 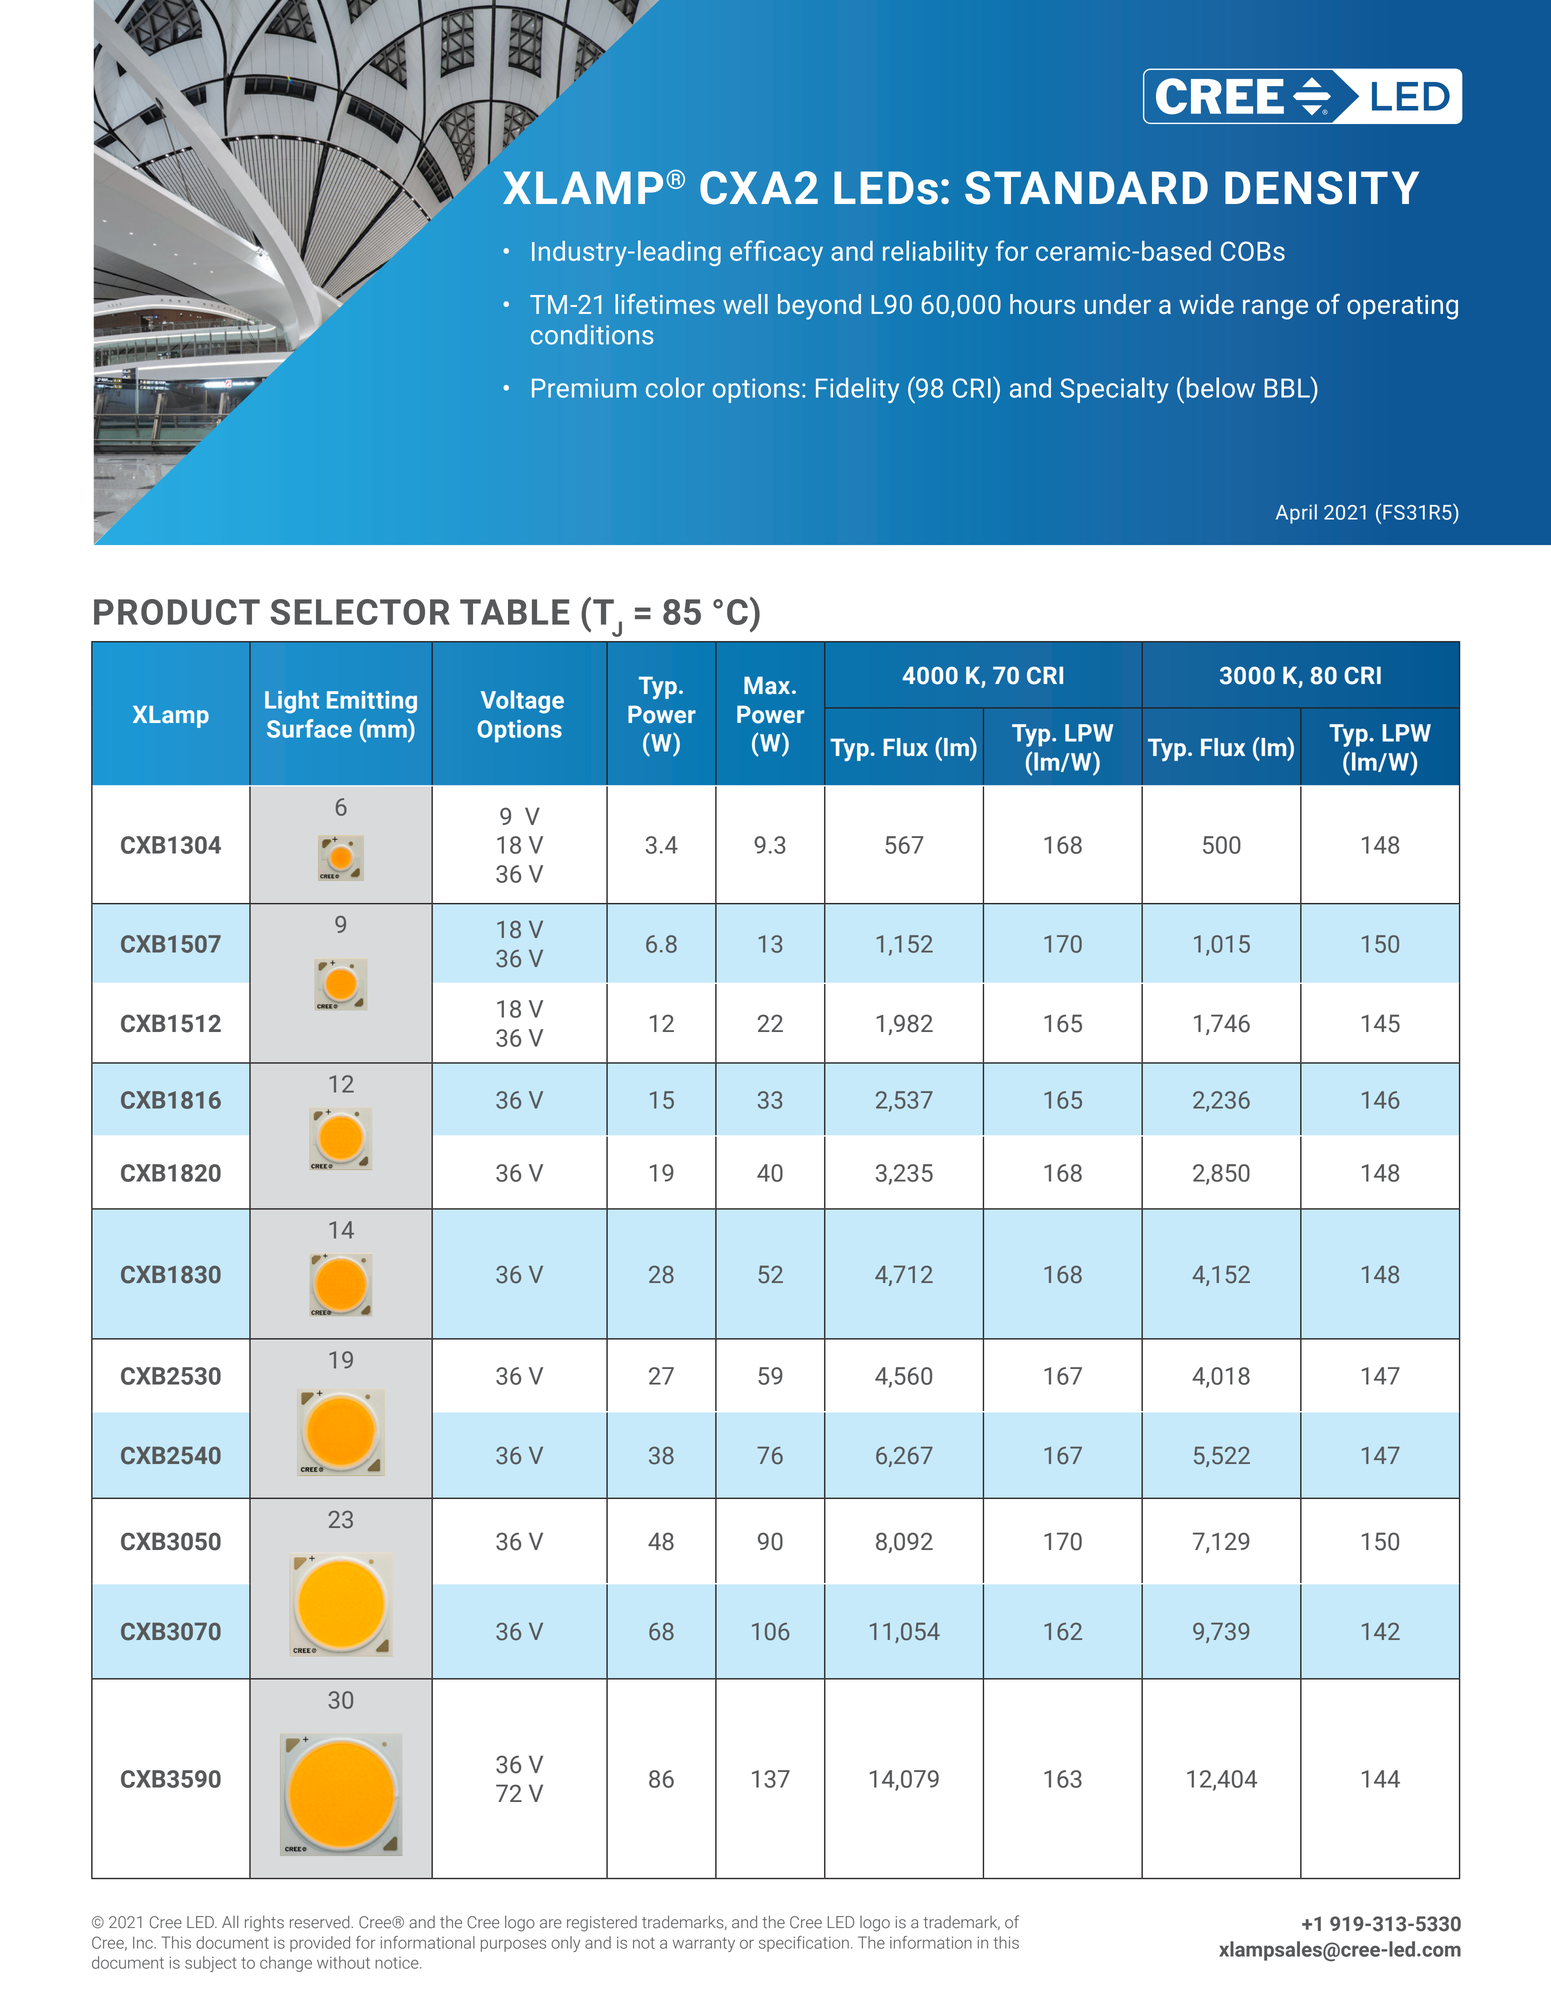 I want to click on wide, so click(x=1206, y=304).
